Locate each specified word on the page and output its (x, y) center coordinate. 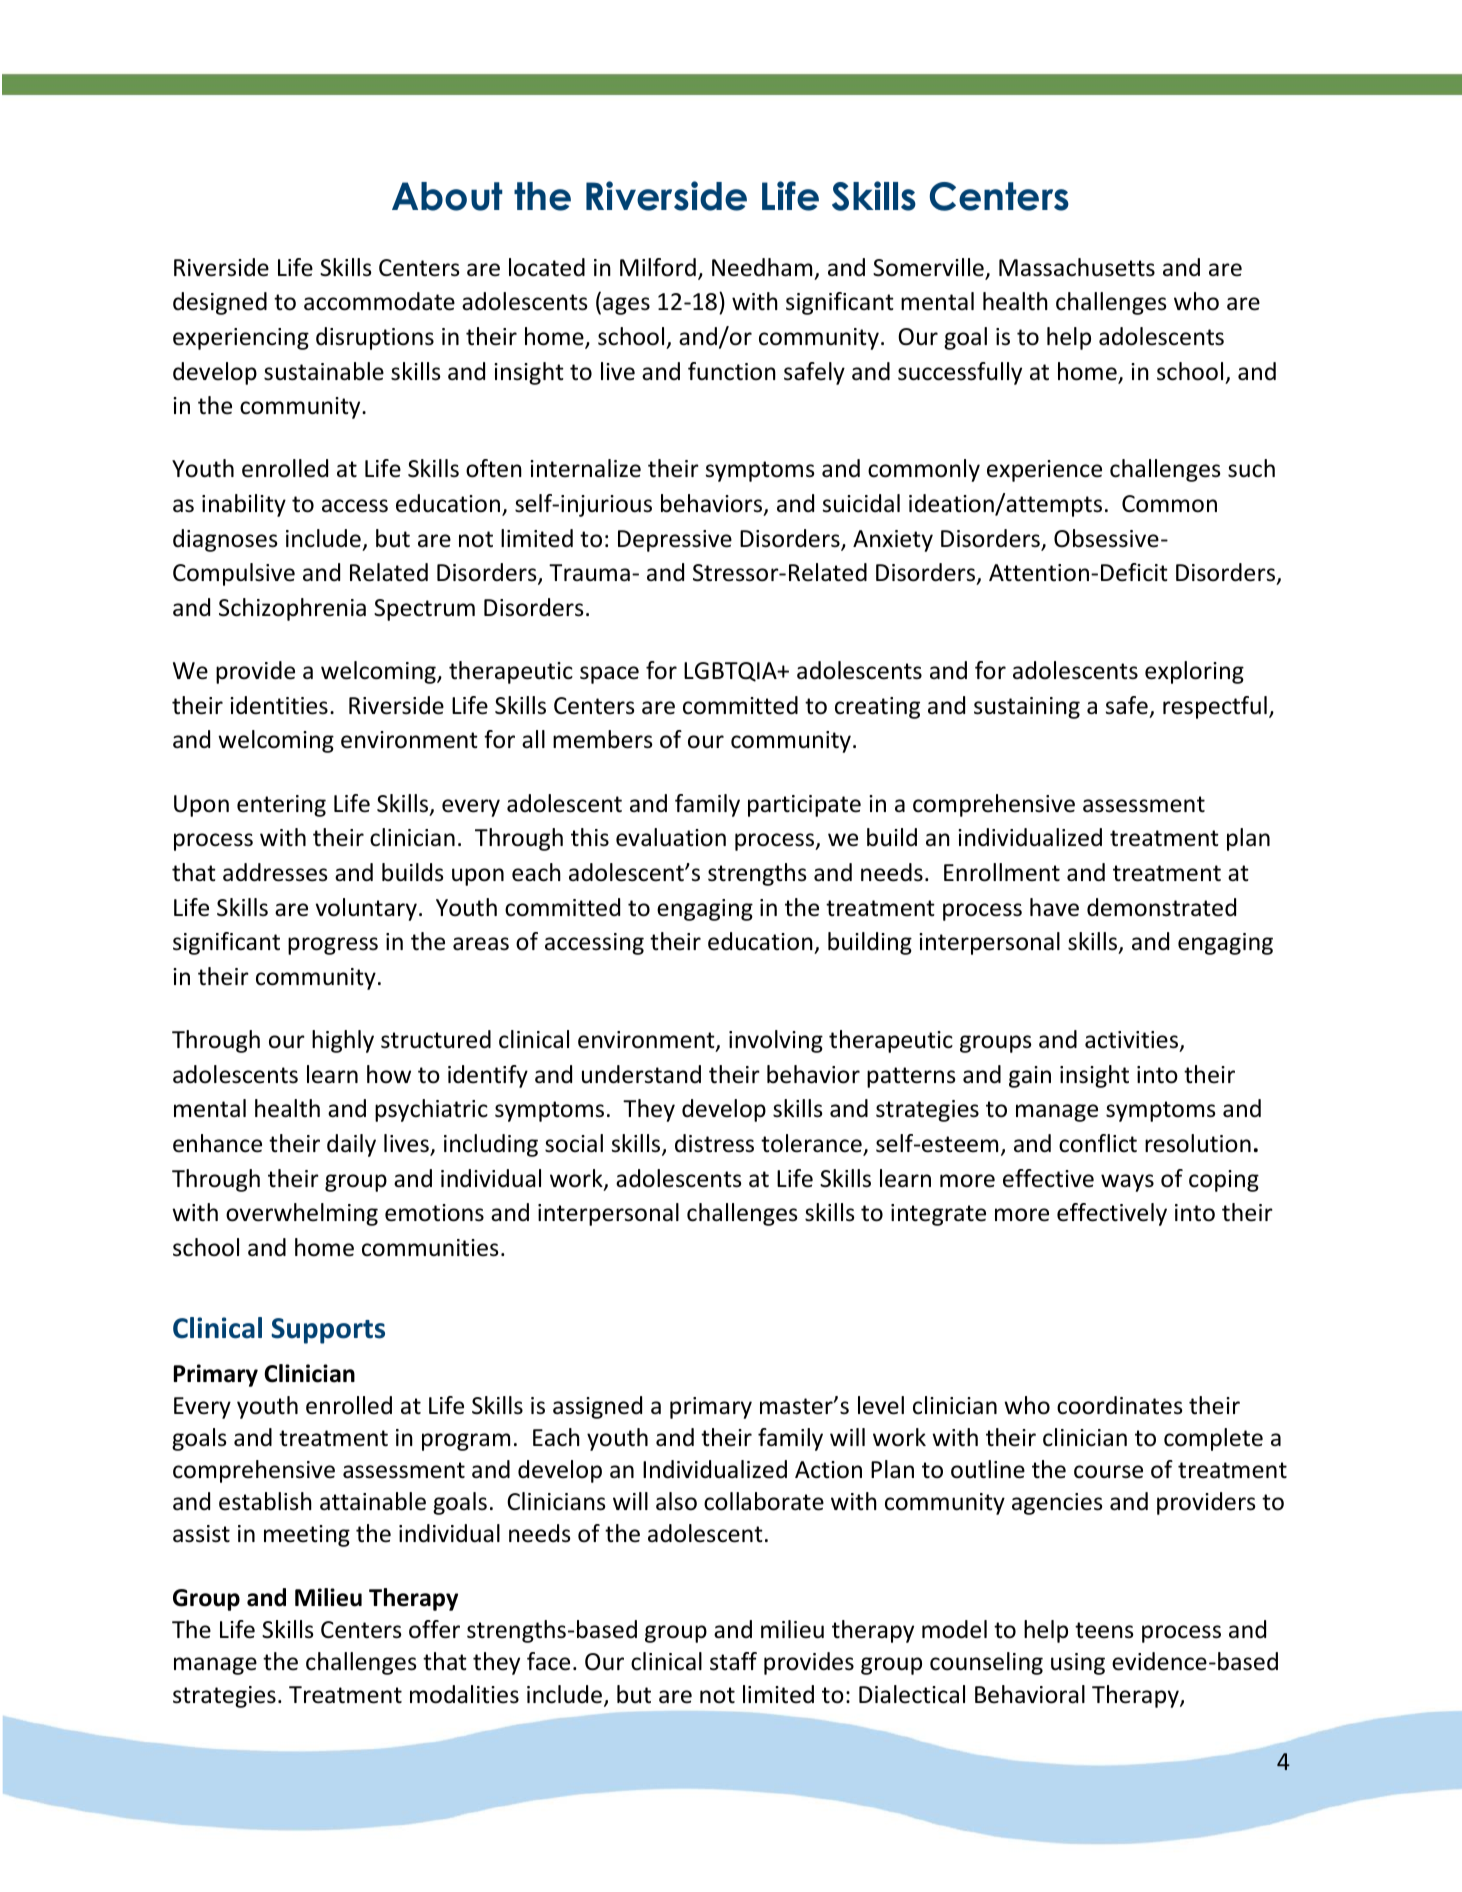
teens (1104, 1630)
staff (733, 1661)
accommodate (379, 301)
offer (434, 1629)
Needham (762, 267)
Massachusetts (1077, 267)
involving (776, 1041)
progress (333, 946)
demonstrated (1161, 907)
